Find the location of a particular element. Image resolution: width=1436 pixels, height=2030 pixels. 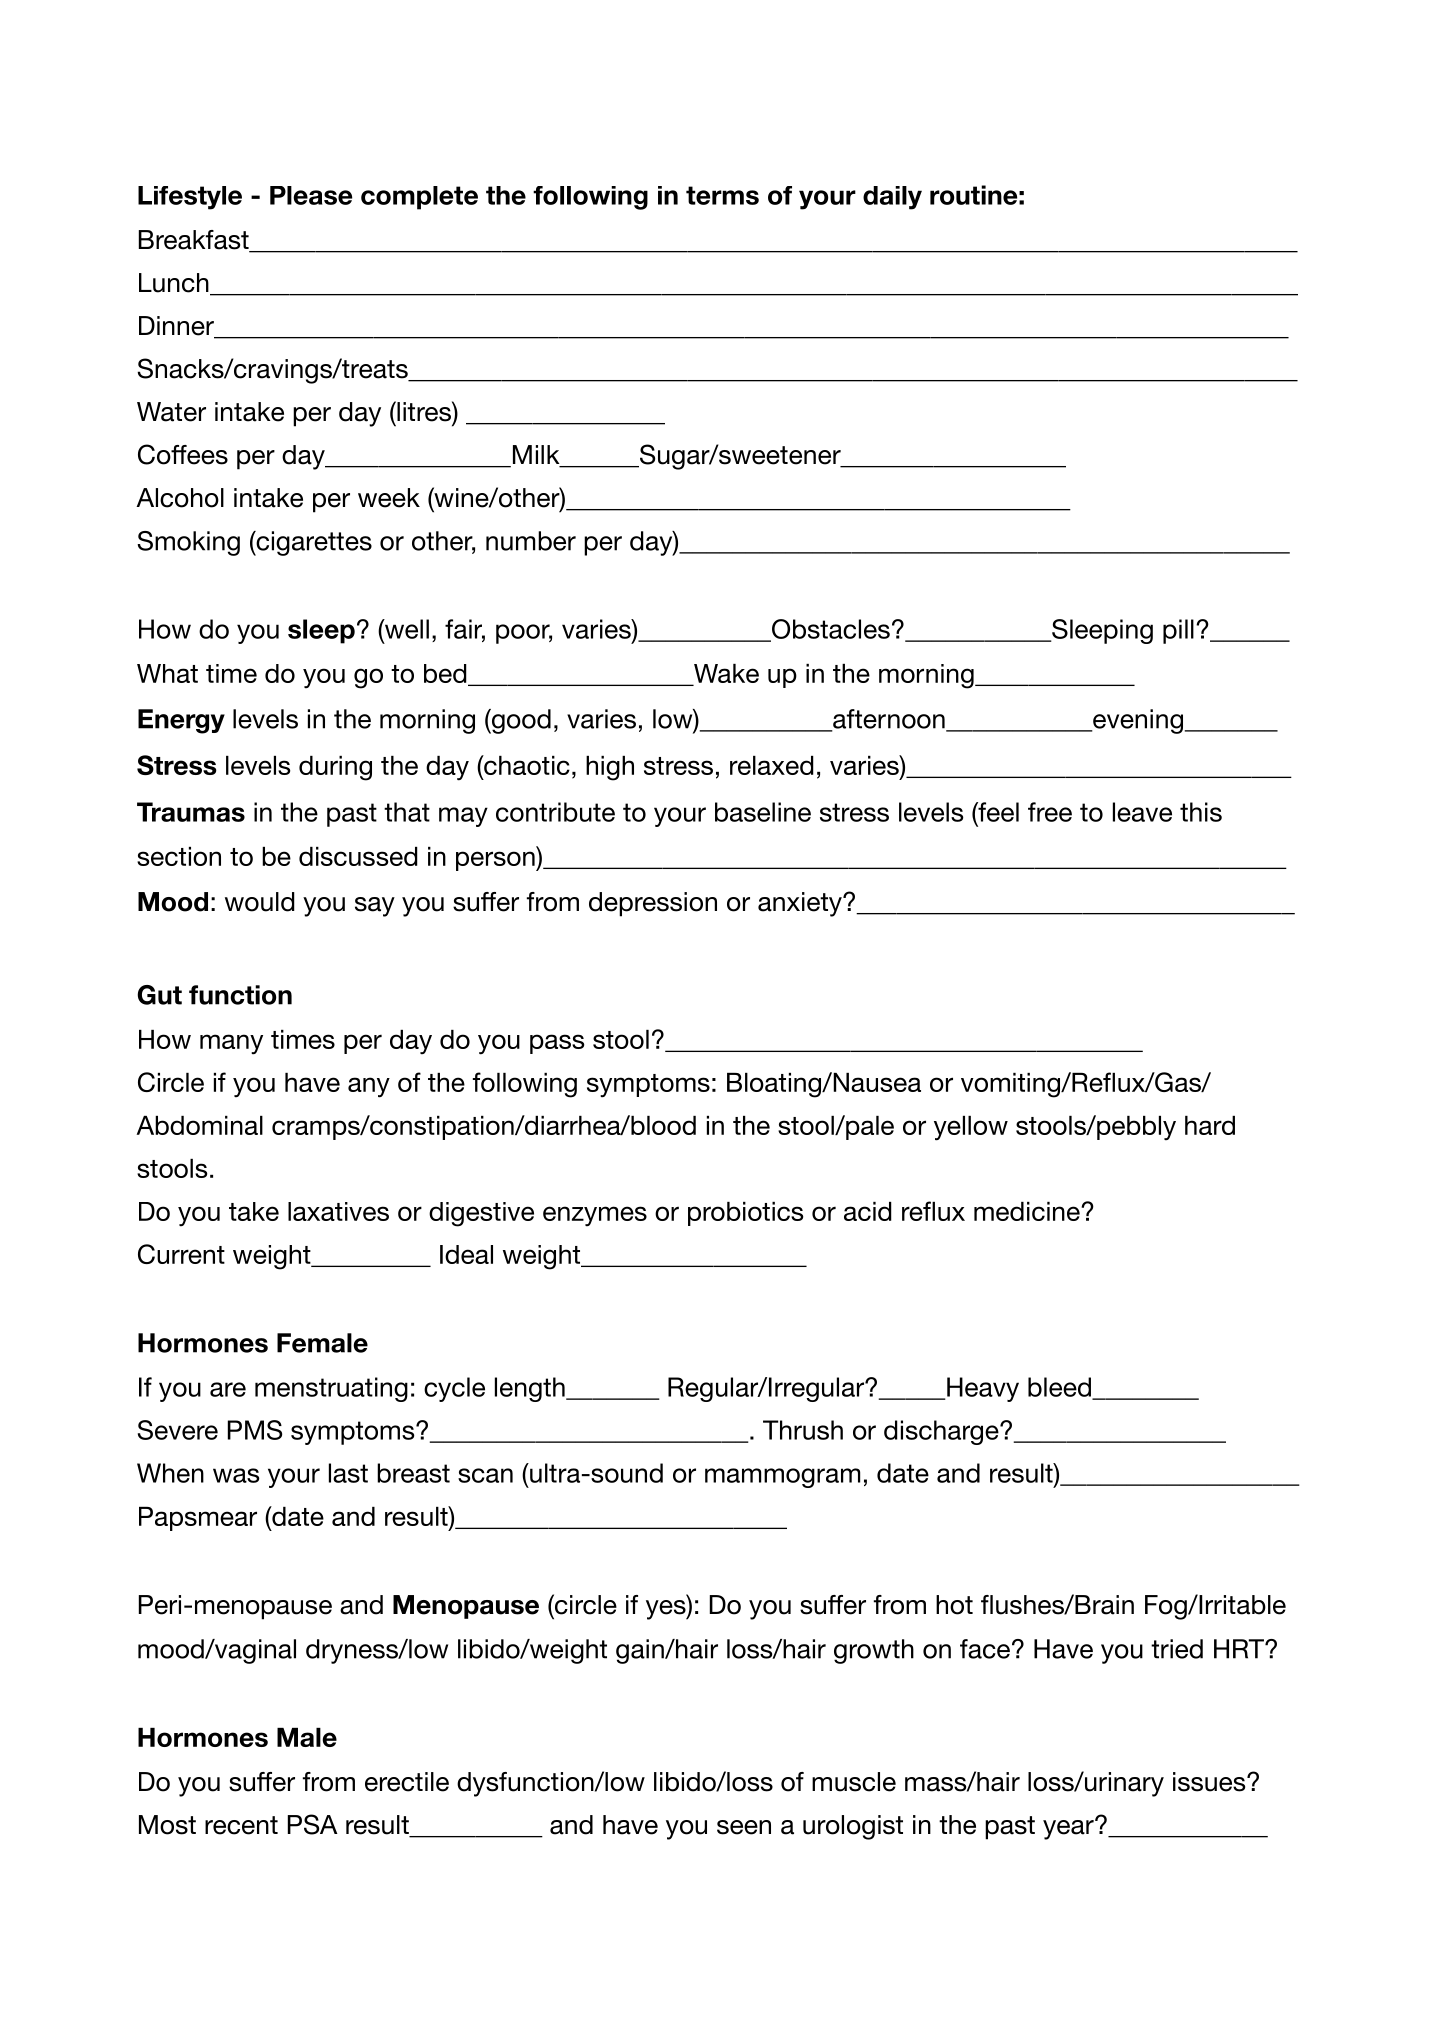

seen is located at coordinates (744, 1827).
